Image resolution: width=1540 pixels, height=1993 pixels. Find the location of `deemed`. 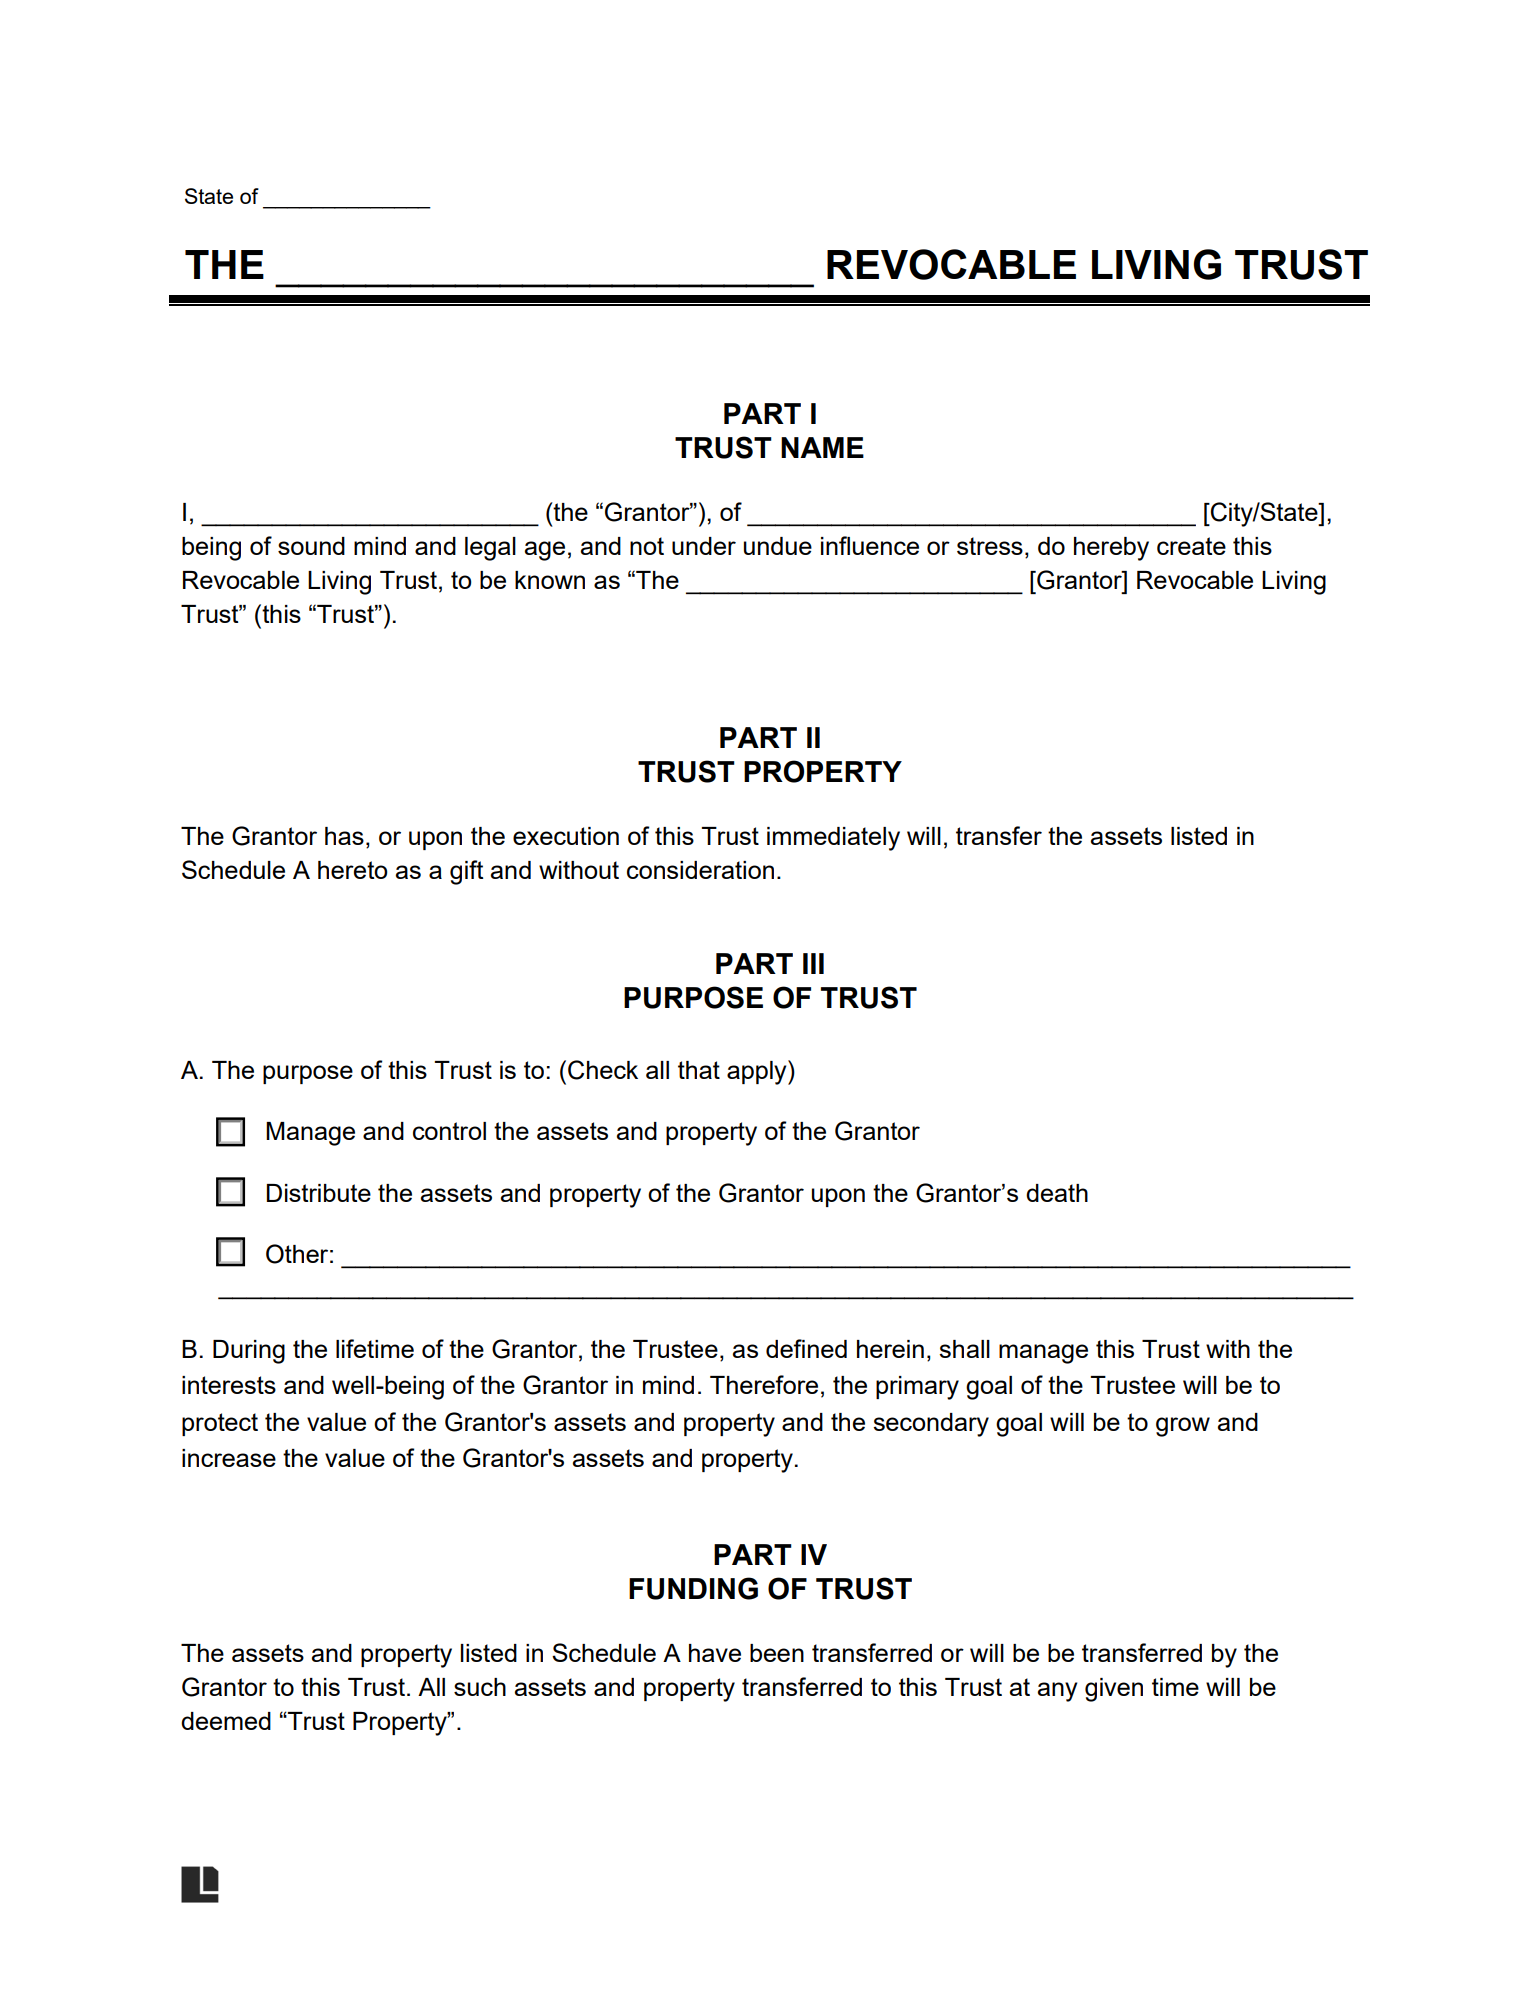

deemed is located at coordinates (226, 1721).
